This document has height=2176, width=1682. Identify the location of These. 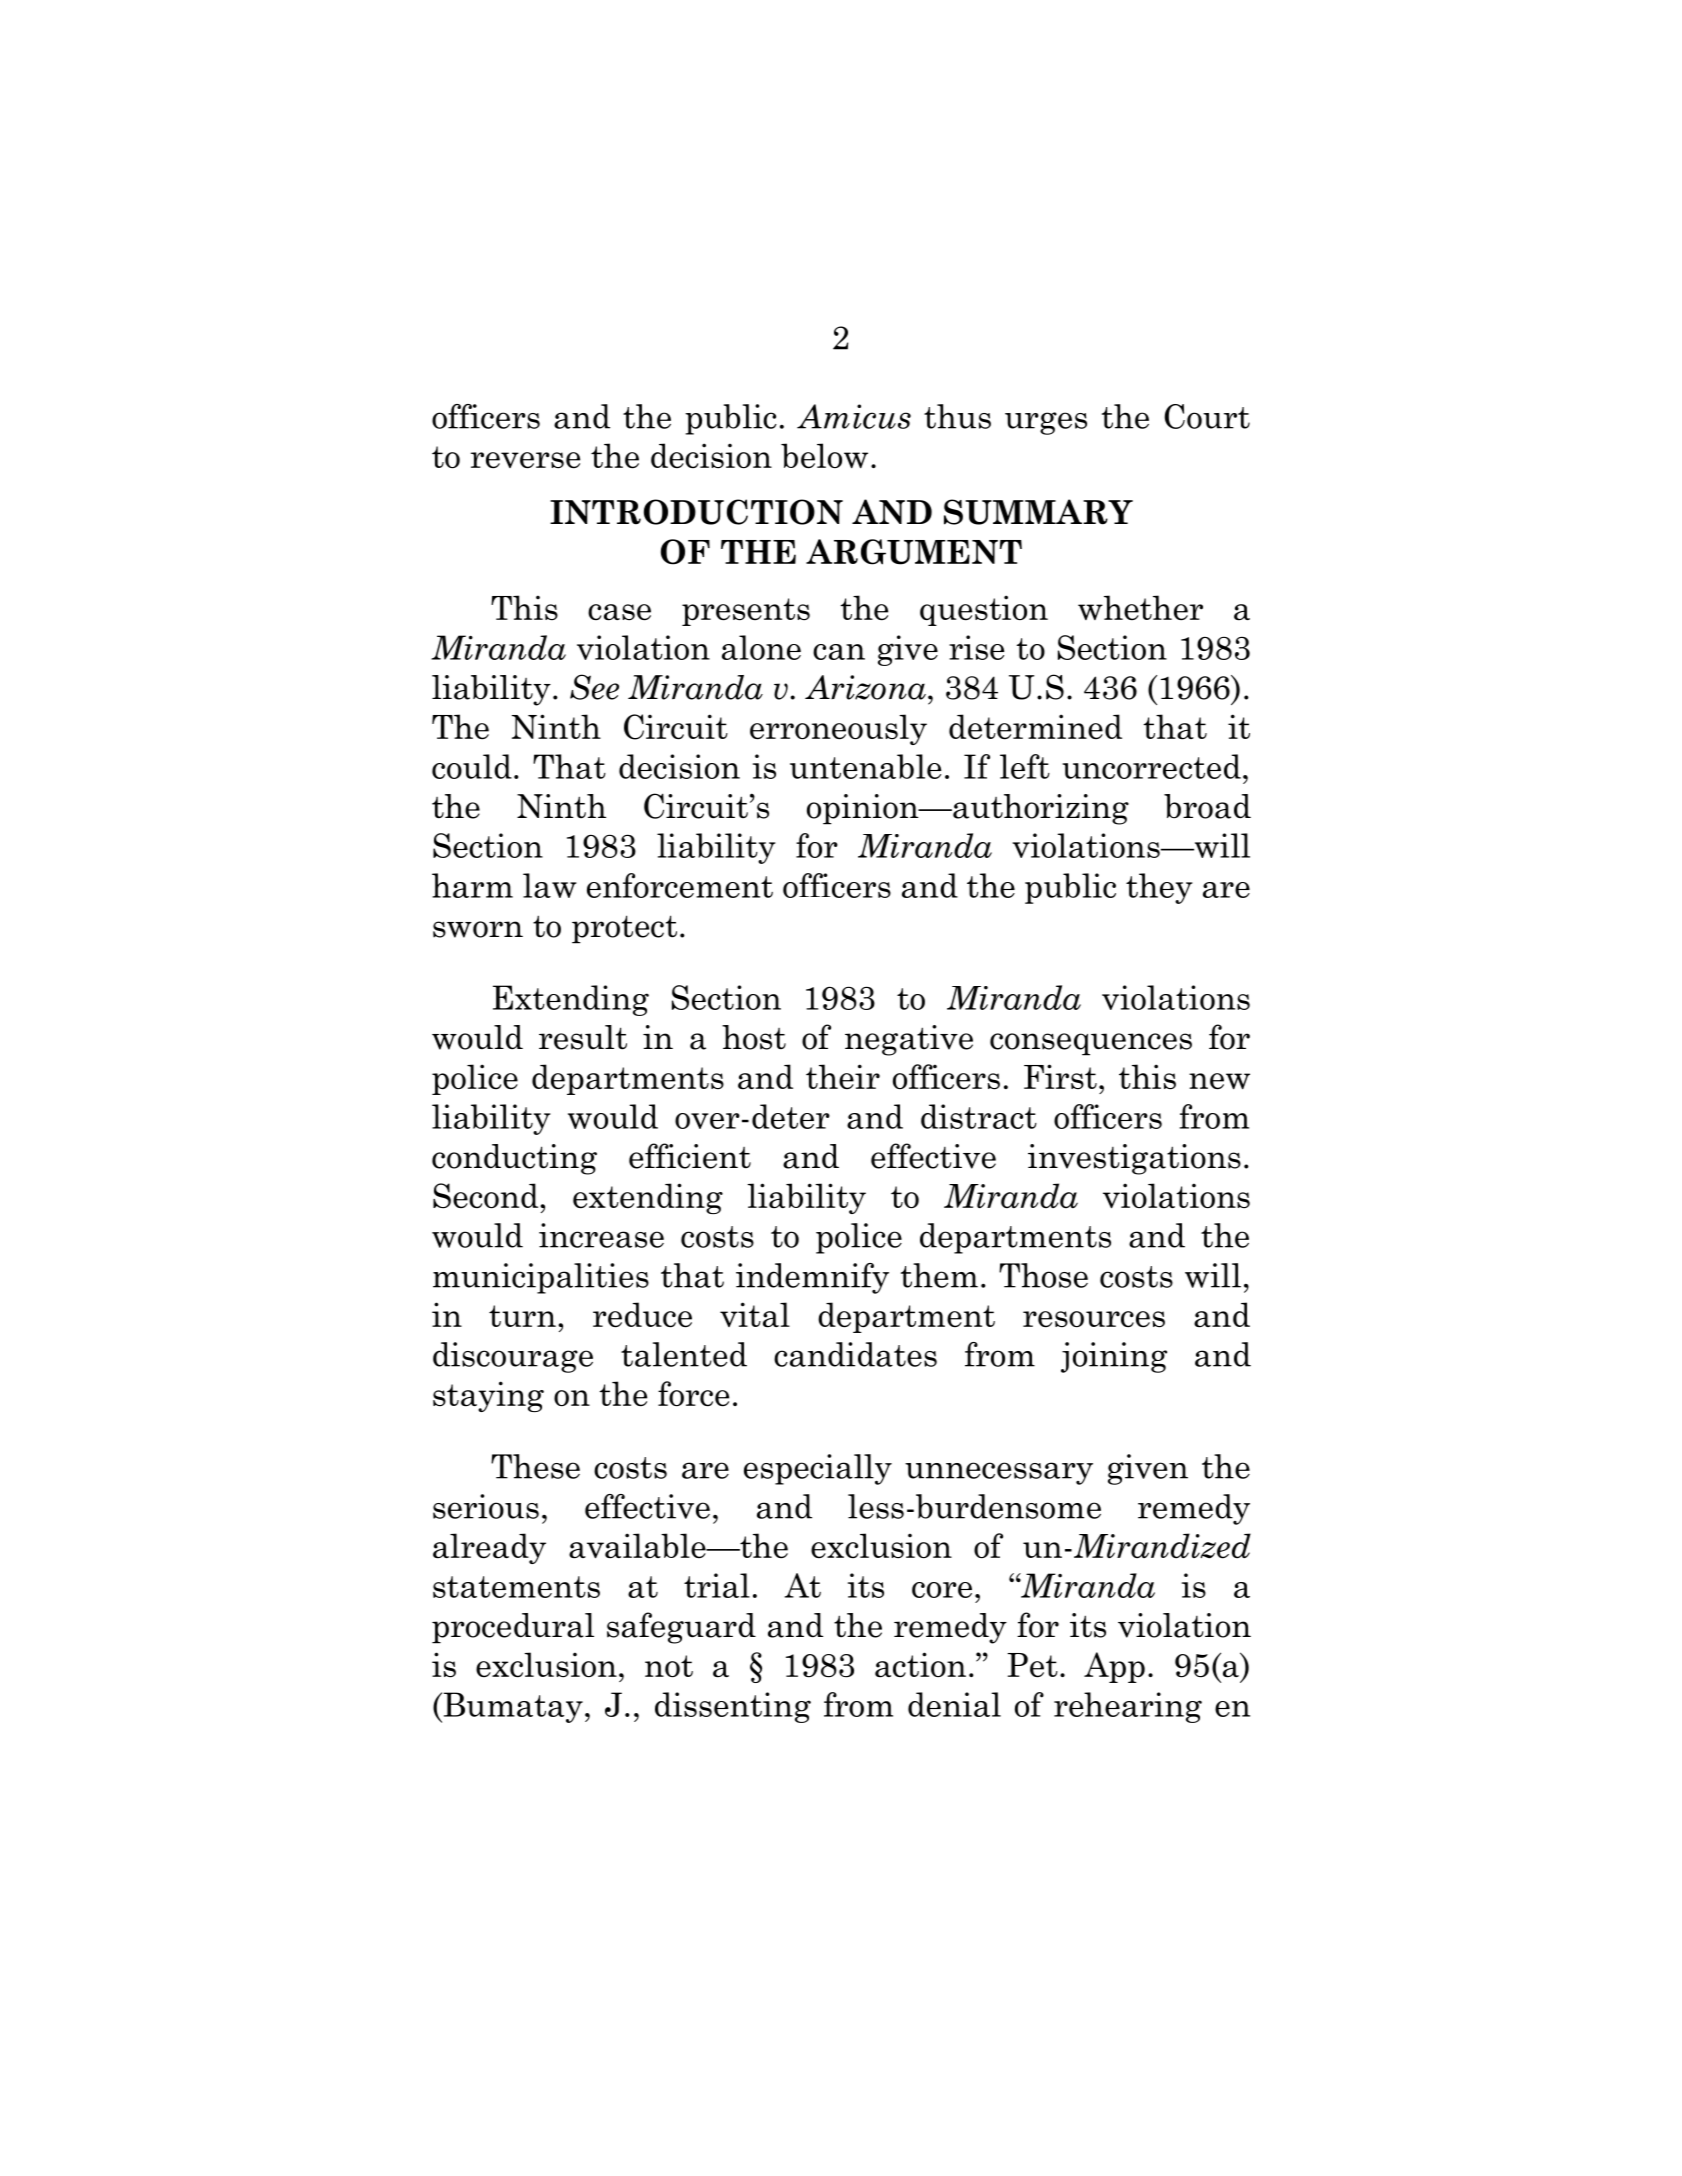
(535, 1466).
